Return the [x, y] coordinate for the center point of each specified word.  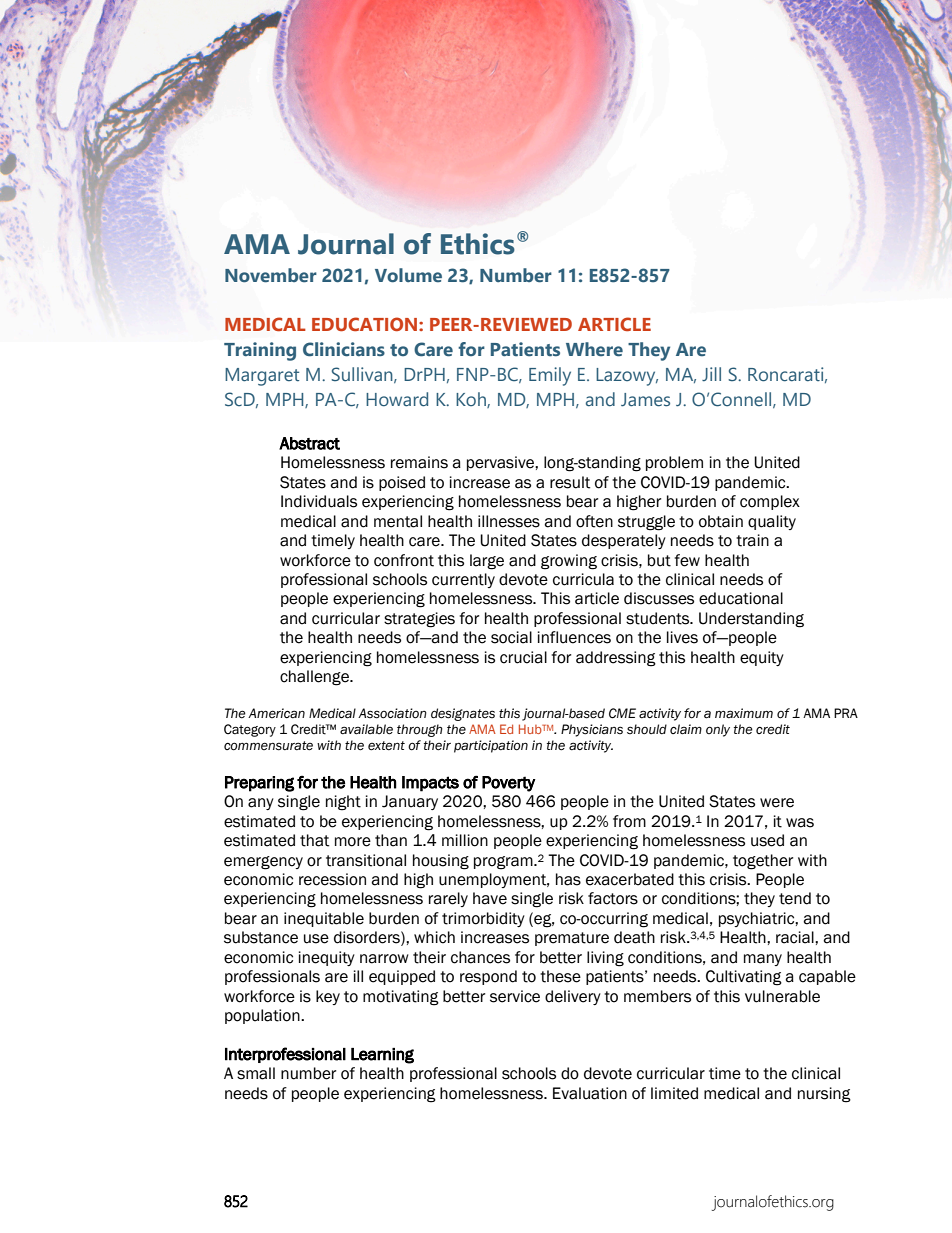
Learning [382, 1056]
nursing [824, 1095]
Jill [711, 374]
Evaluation [590, 1093]
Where [594, 349]
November [271, 275]
